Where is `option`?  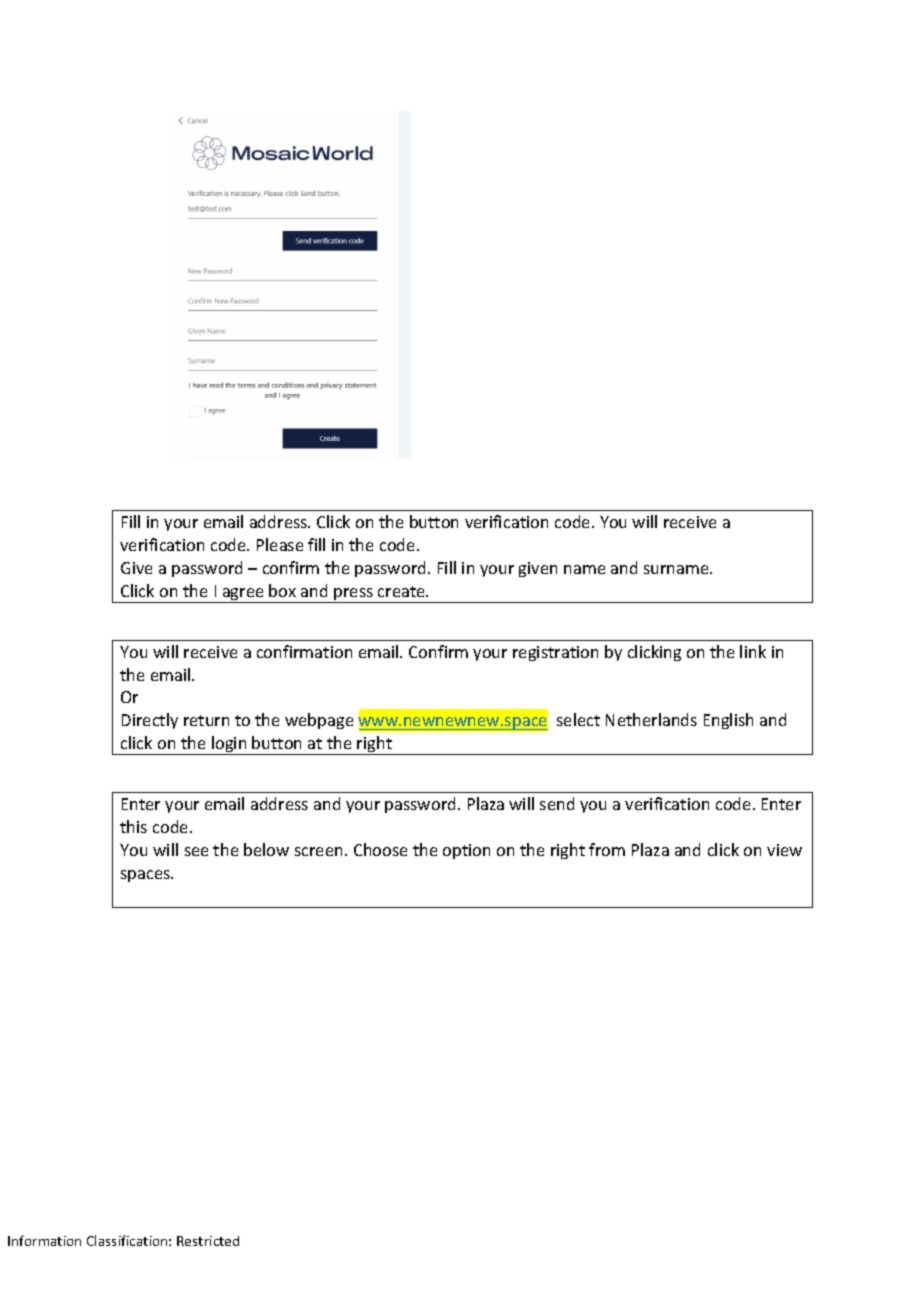
option is located at coordinates (466, 851).
